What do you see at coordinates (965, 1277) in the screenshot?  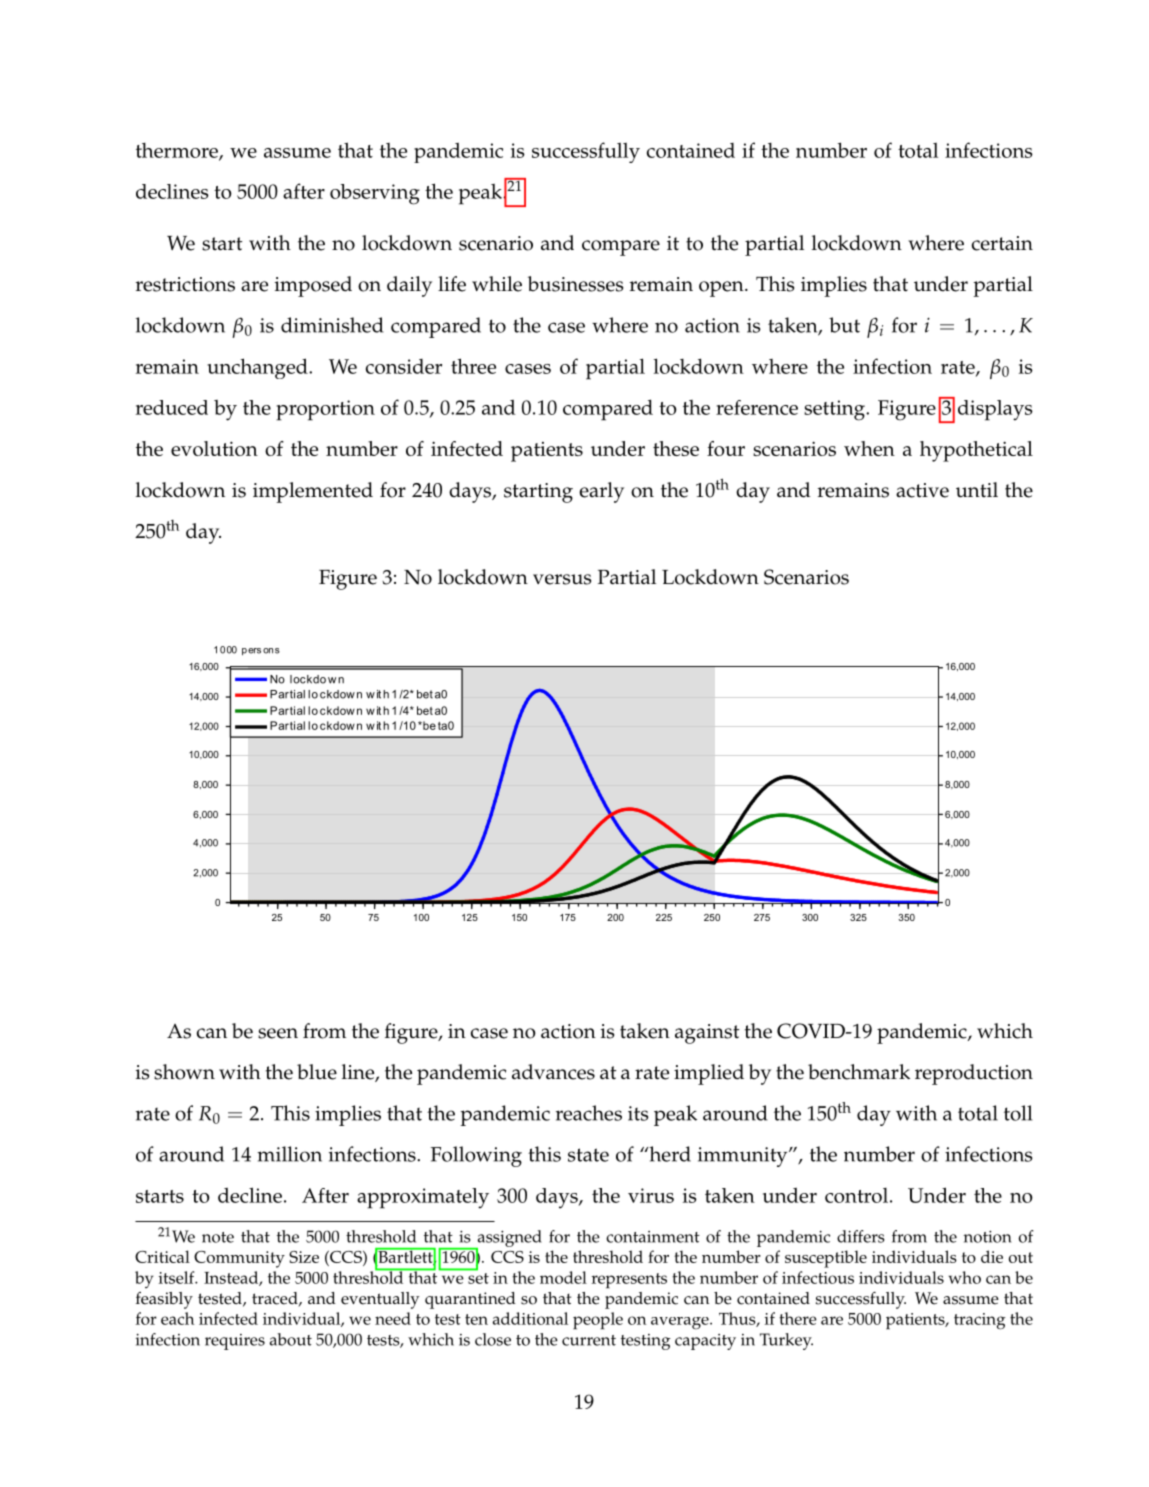 I see `who` at bounding box center [965, 1277].
